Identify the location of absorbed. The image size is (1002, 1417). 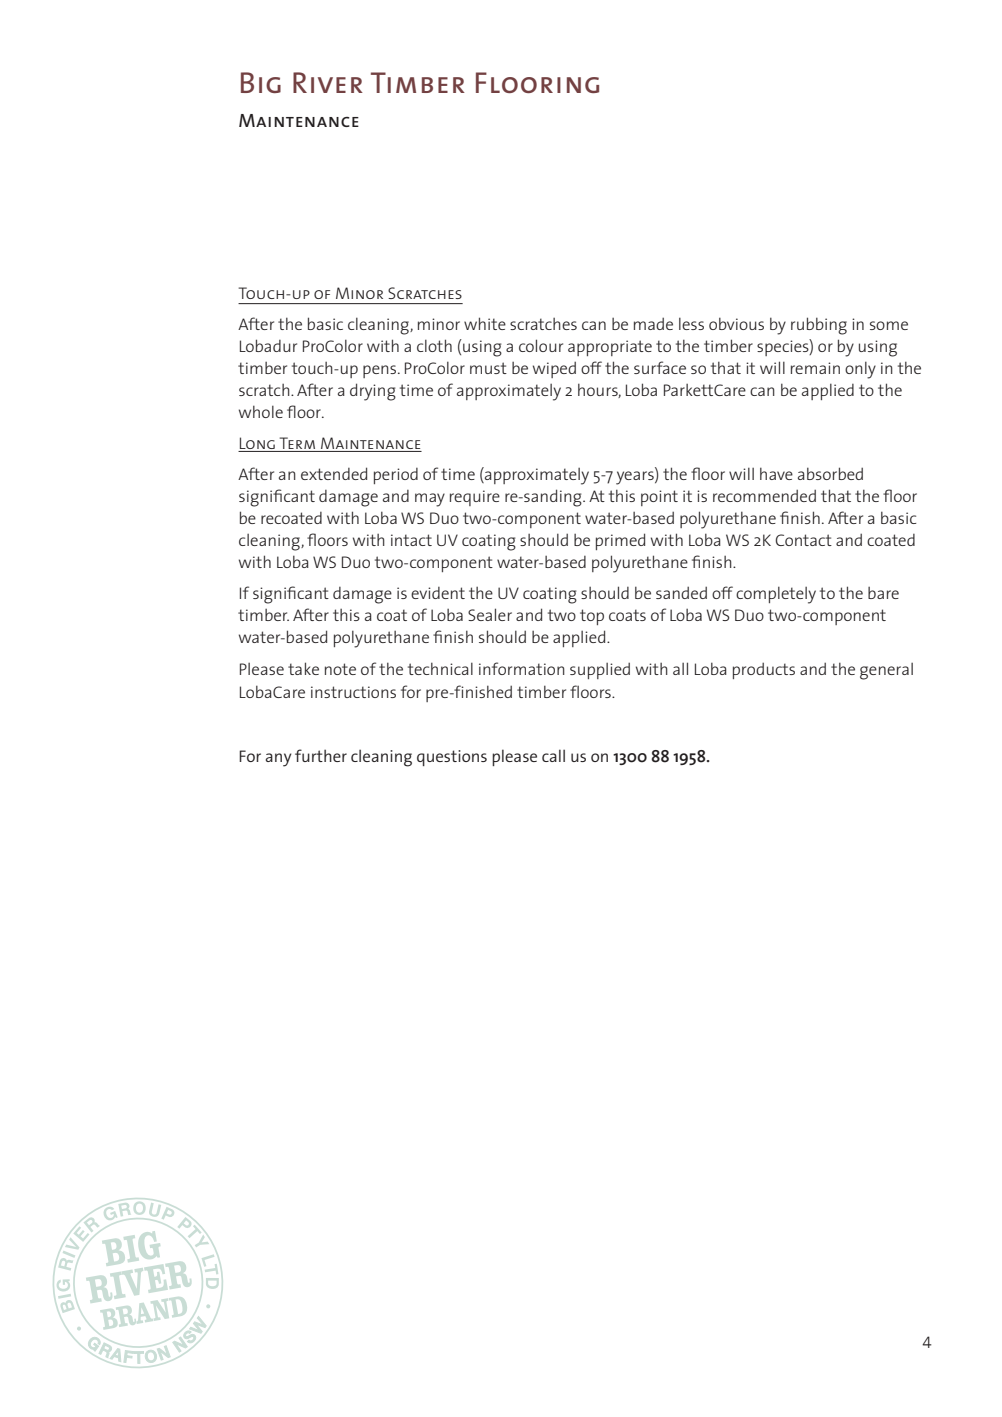
(830, 473).
